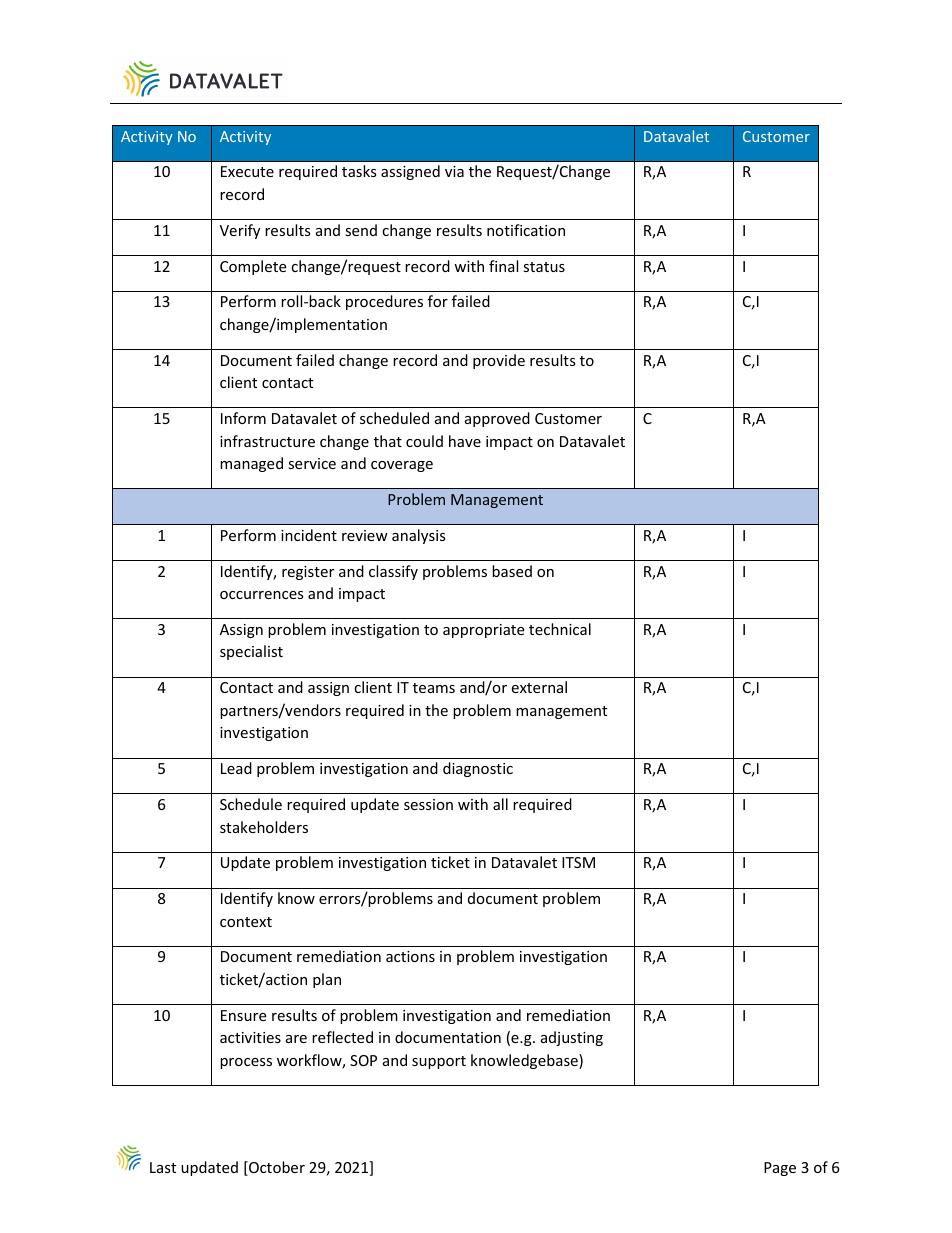 The width and height of the screenshot is (952, 1233). Describe the element at coordinates (251, 652) in the screenshot. I see `specialist` at that location.
